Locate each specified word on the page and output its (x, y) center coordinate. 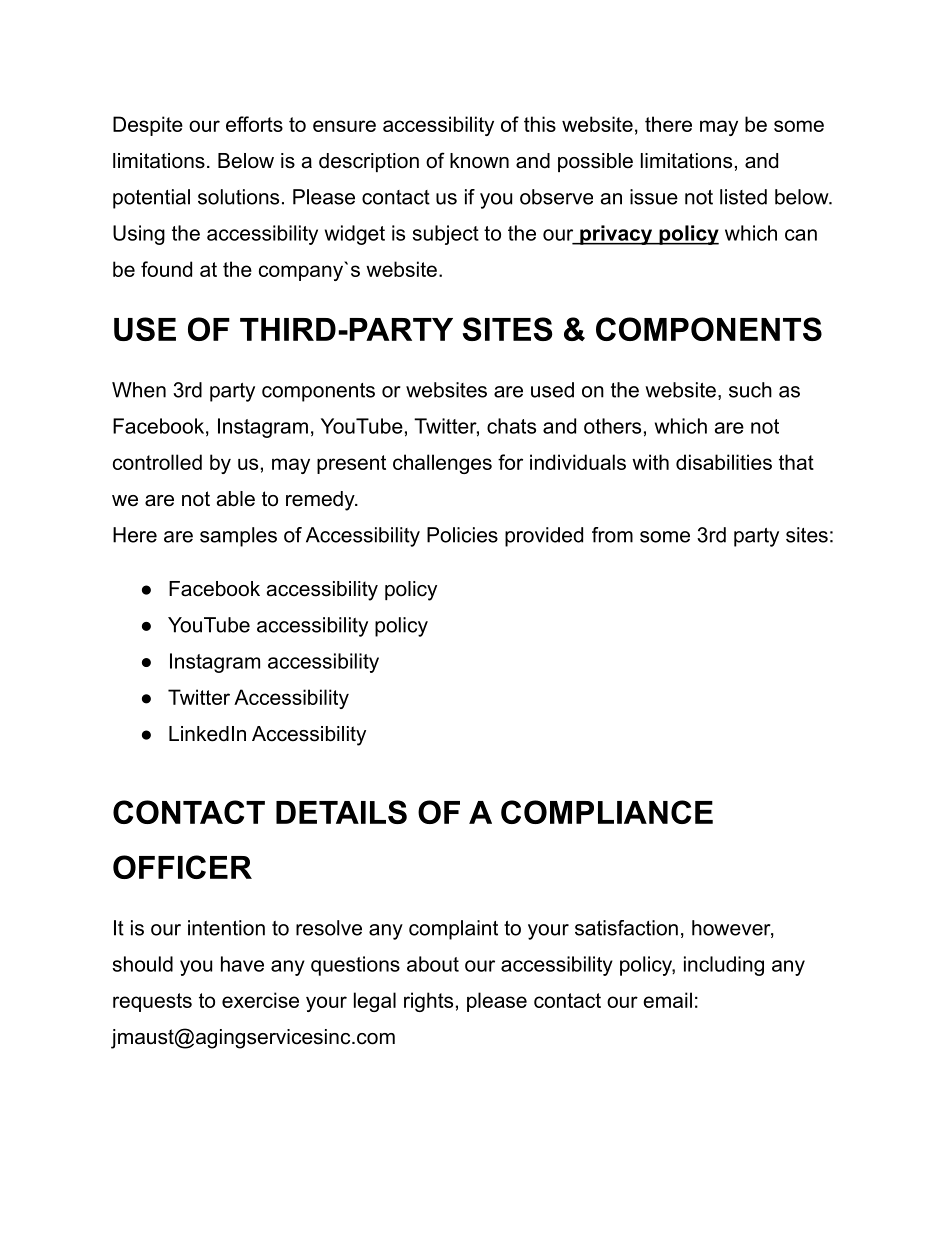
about (433, 964)
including (724, 966)
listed (743, 197)
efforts (254, 124)
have (242, 964)
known (479, 161)
